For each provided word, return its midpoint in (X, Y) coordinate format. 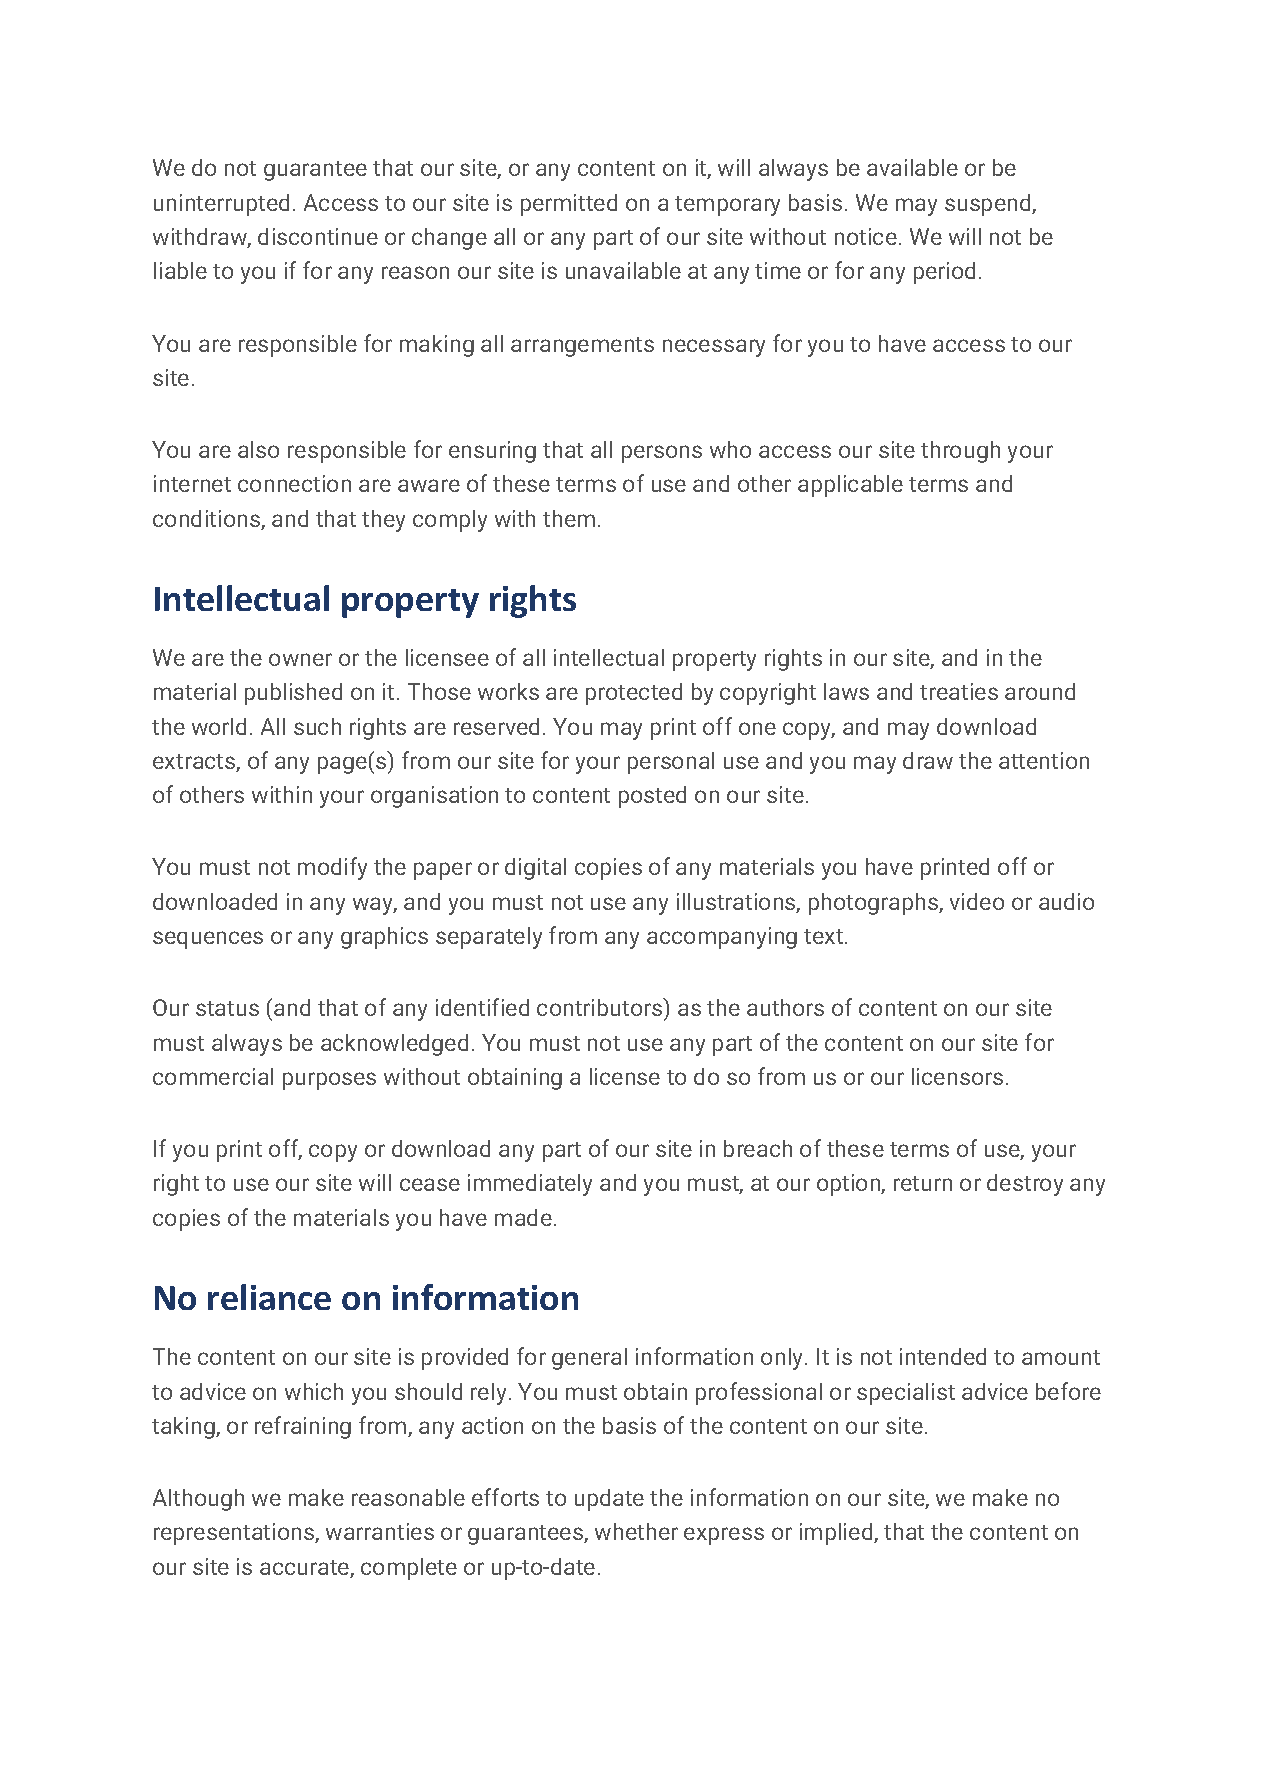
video (977, 901)
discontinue (318, 236)
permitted (569, 205)
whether (636, 1531)
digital (535, 869)
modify (332, 868)
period (944, 273)
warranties (380, 1531)
